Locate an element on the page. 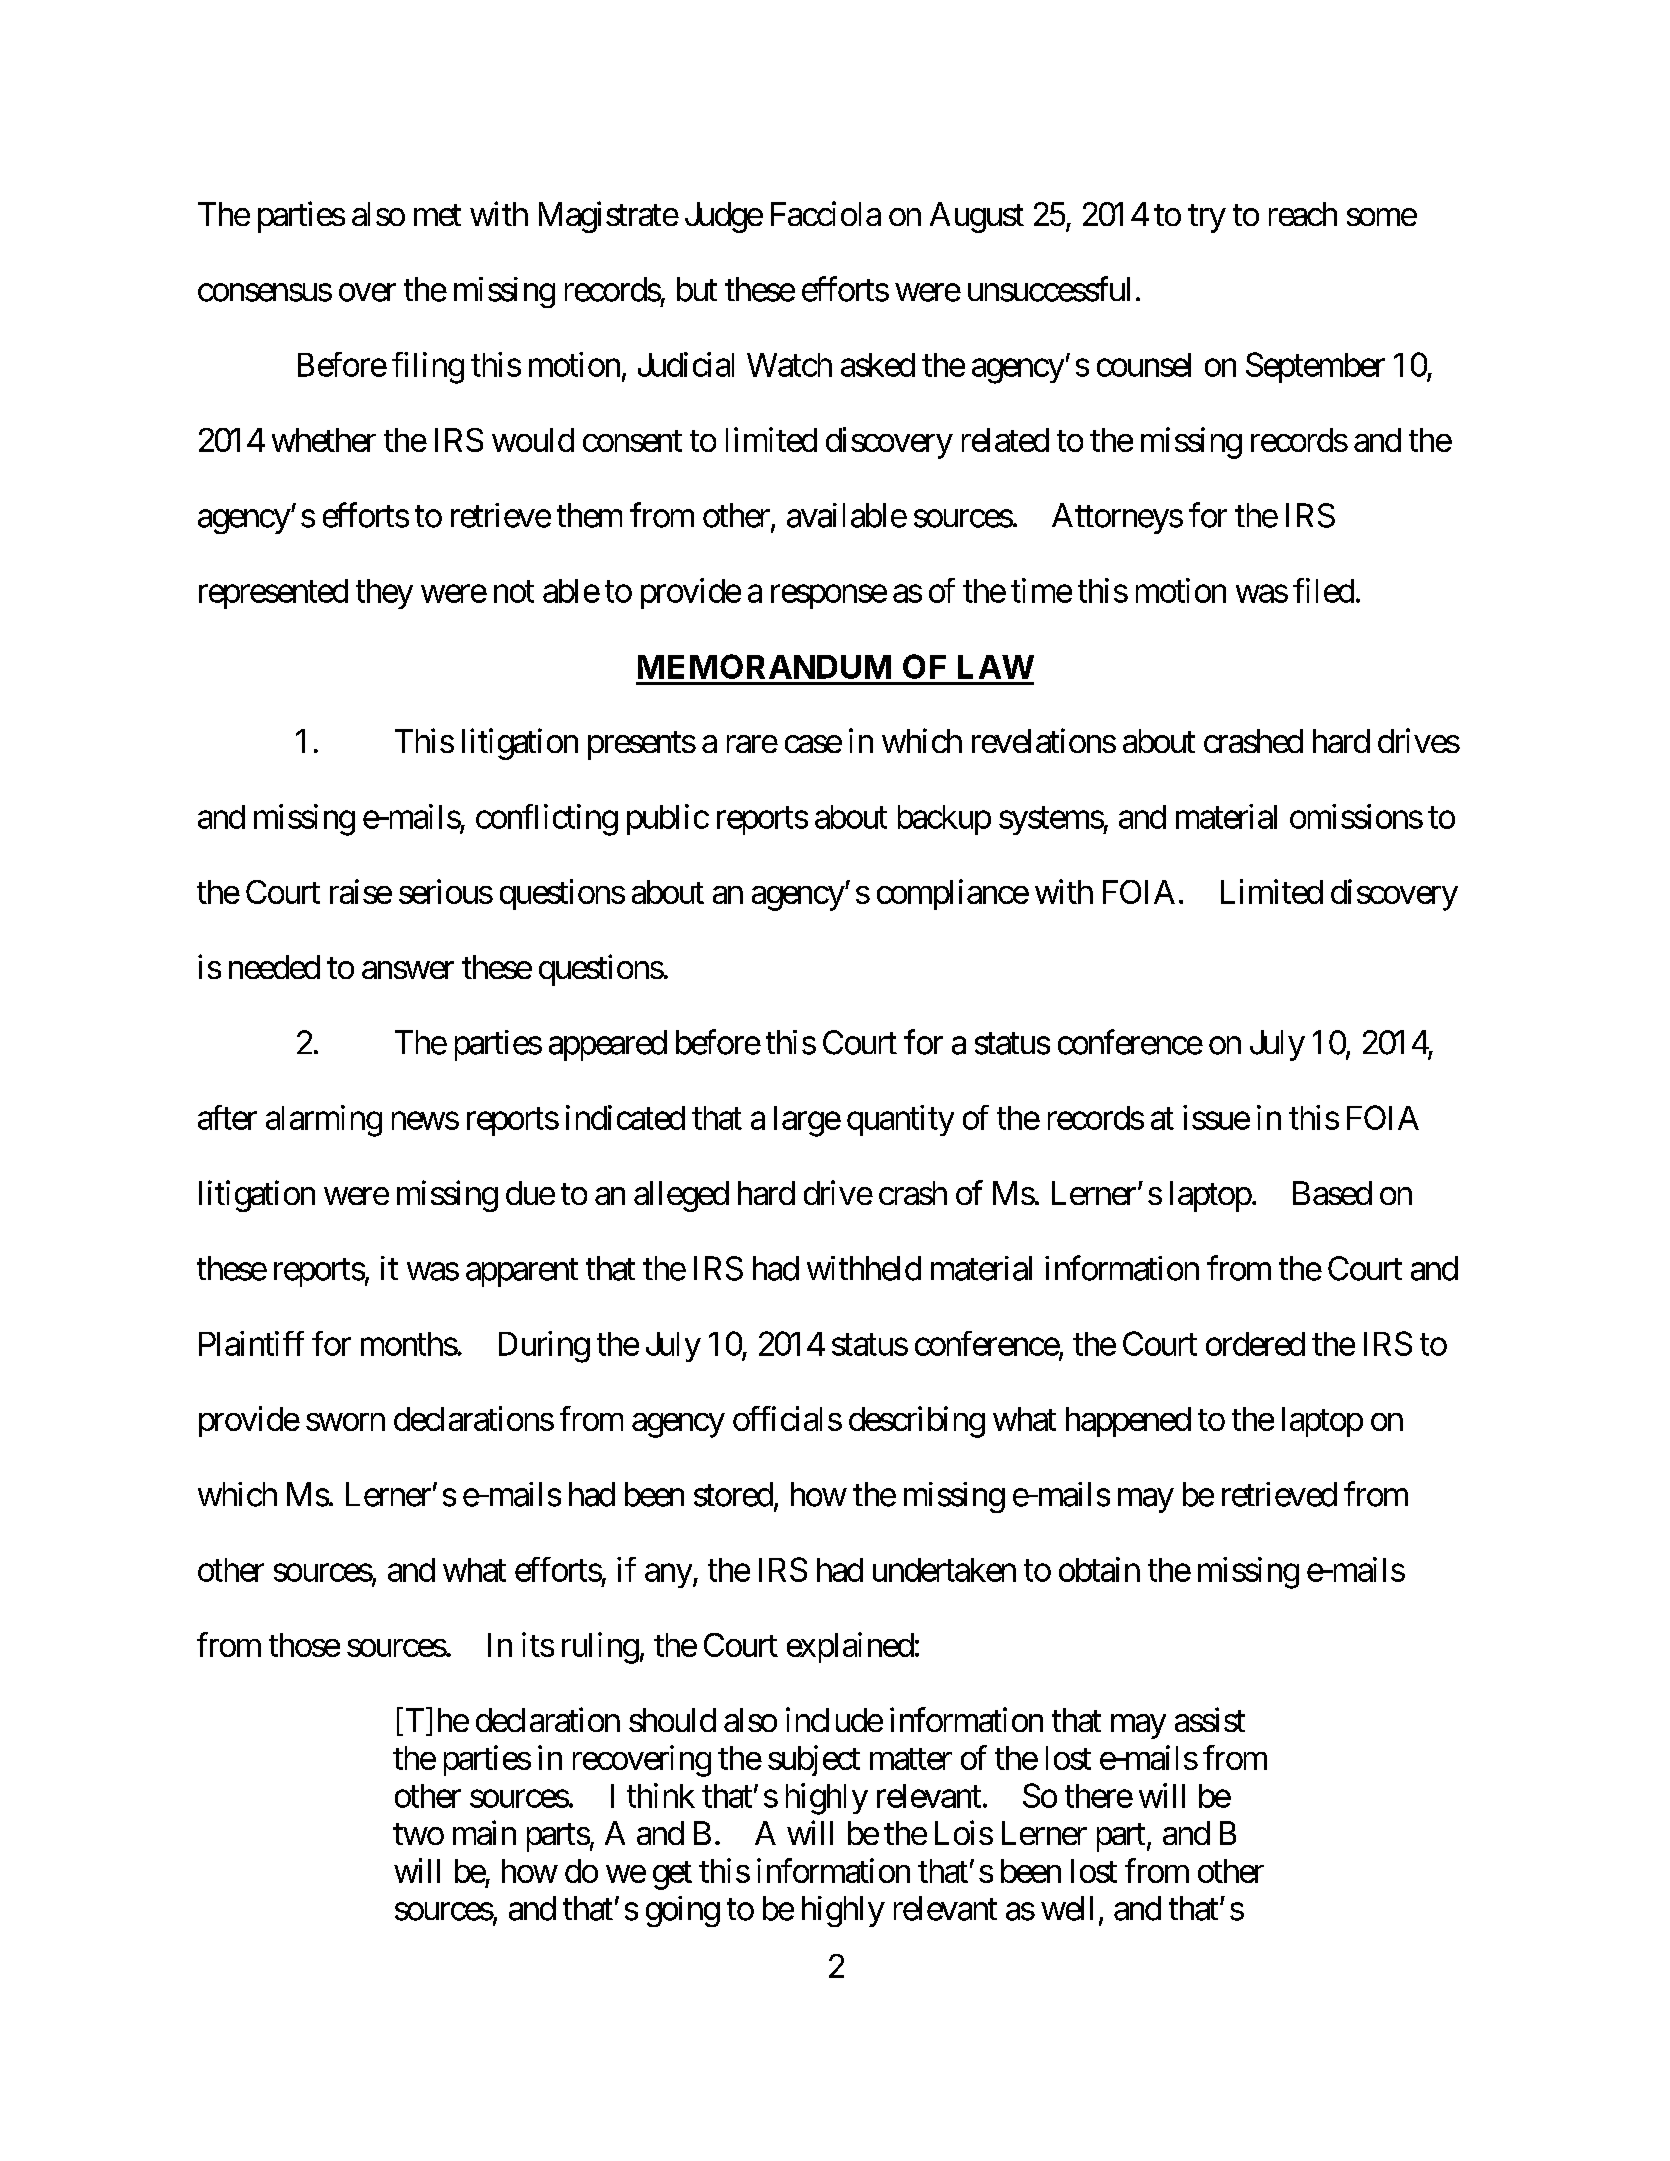 Image resolution: width=1670 pixels, height=2161 pixels. alarming is located at coordinates (324, 1121).
